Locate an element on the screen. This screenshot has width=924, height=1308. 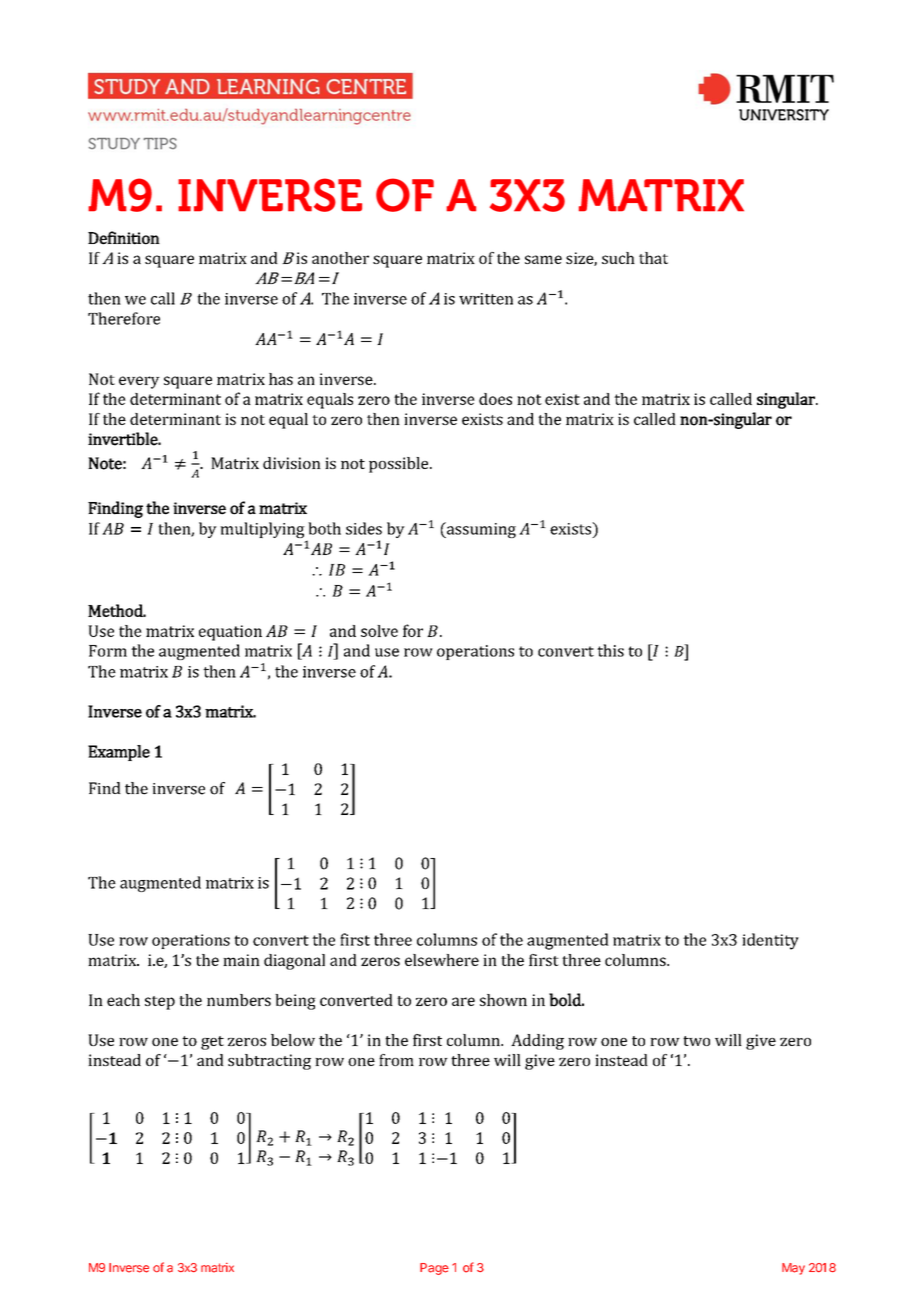
written is located at coordinates (486, 299).
